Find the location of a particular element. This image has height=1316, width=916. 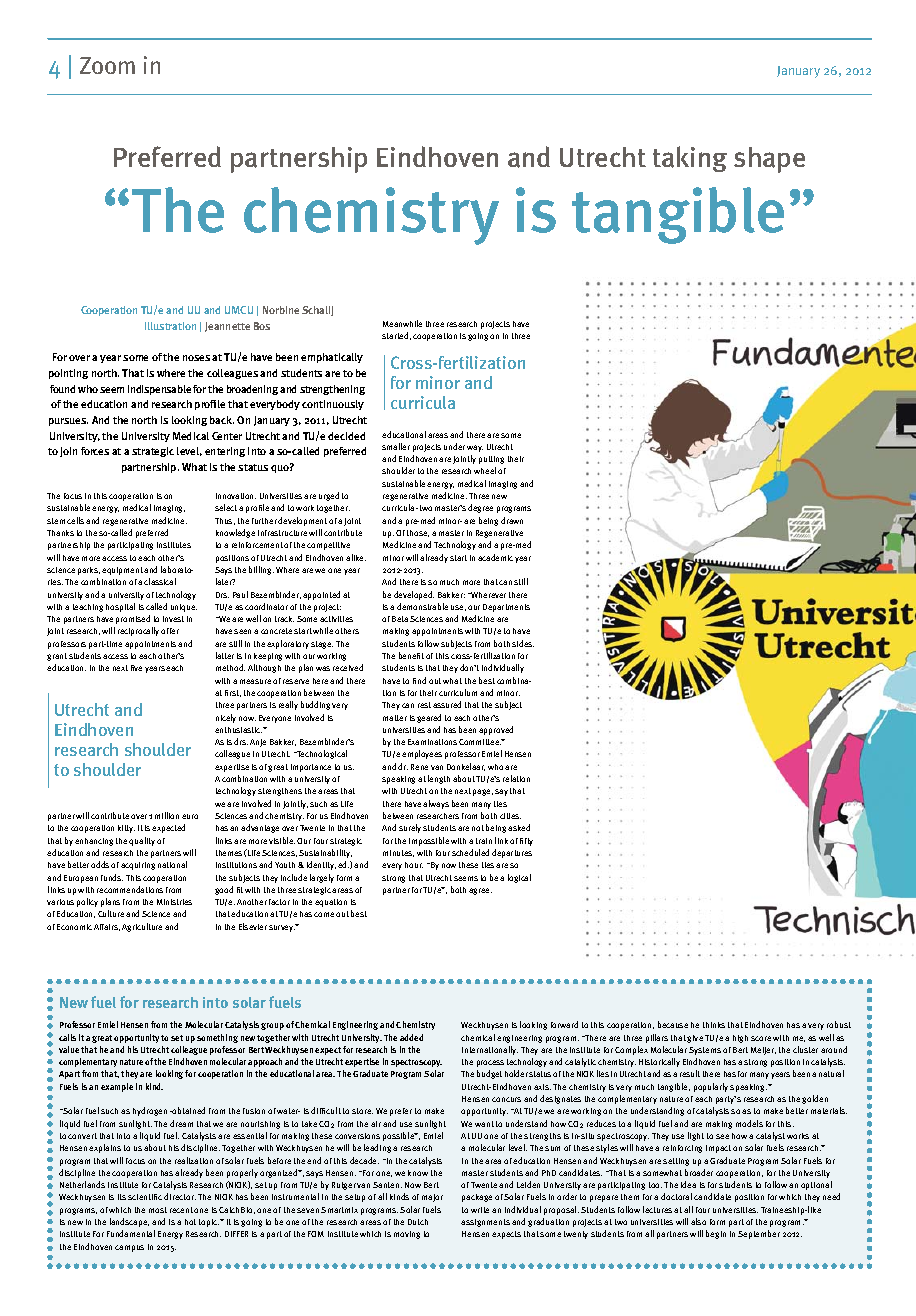

shape is located at coordinates (769, 160).
